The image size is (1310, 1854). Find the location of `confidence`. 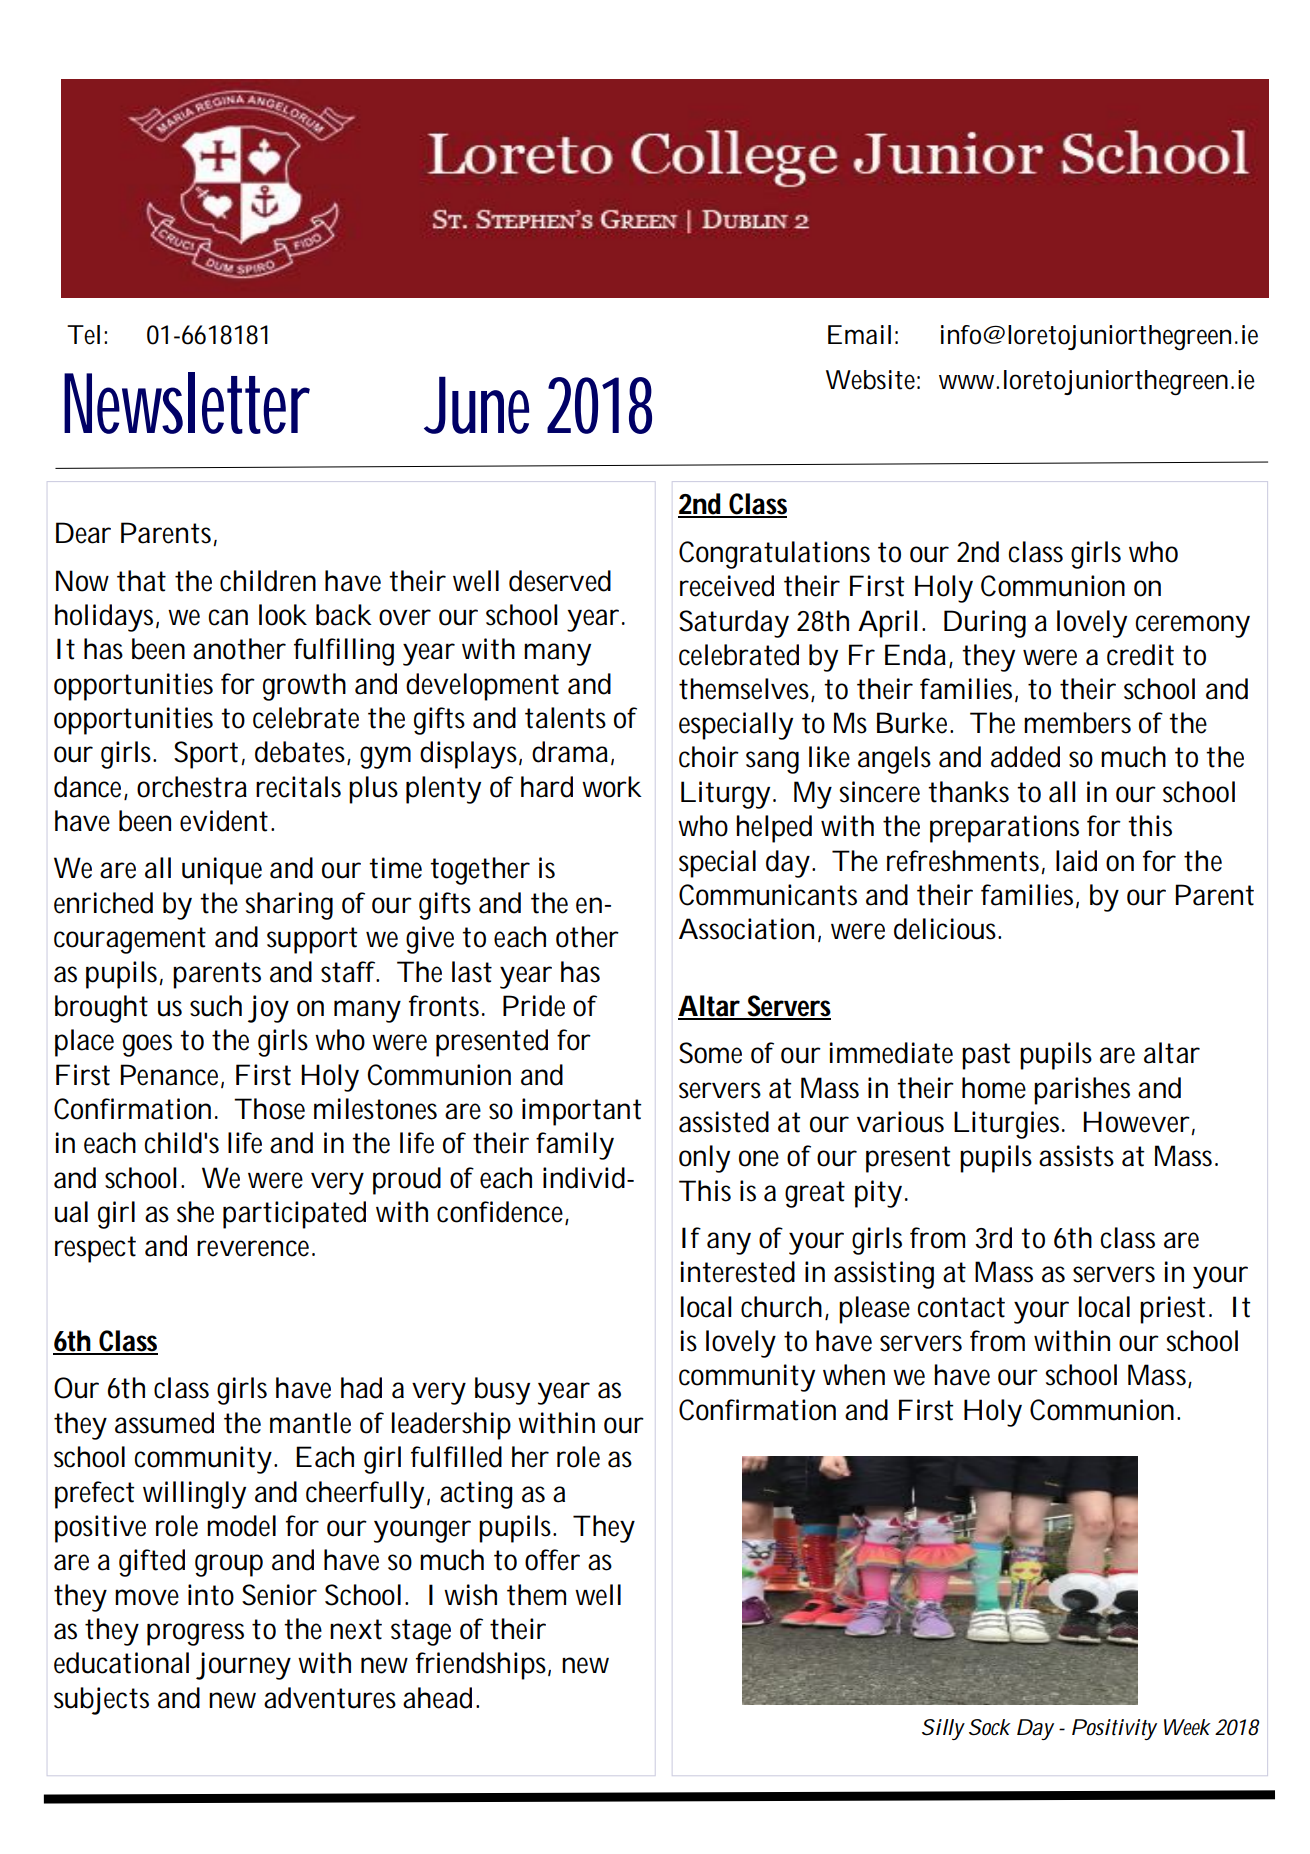

confidence is located at coordinates (500, 1212).
